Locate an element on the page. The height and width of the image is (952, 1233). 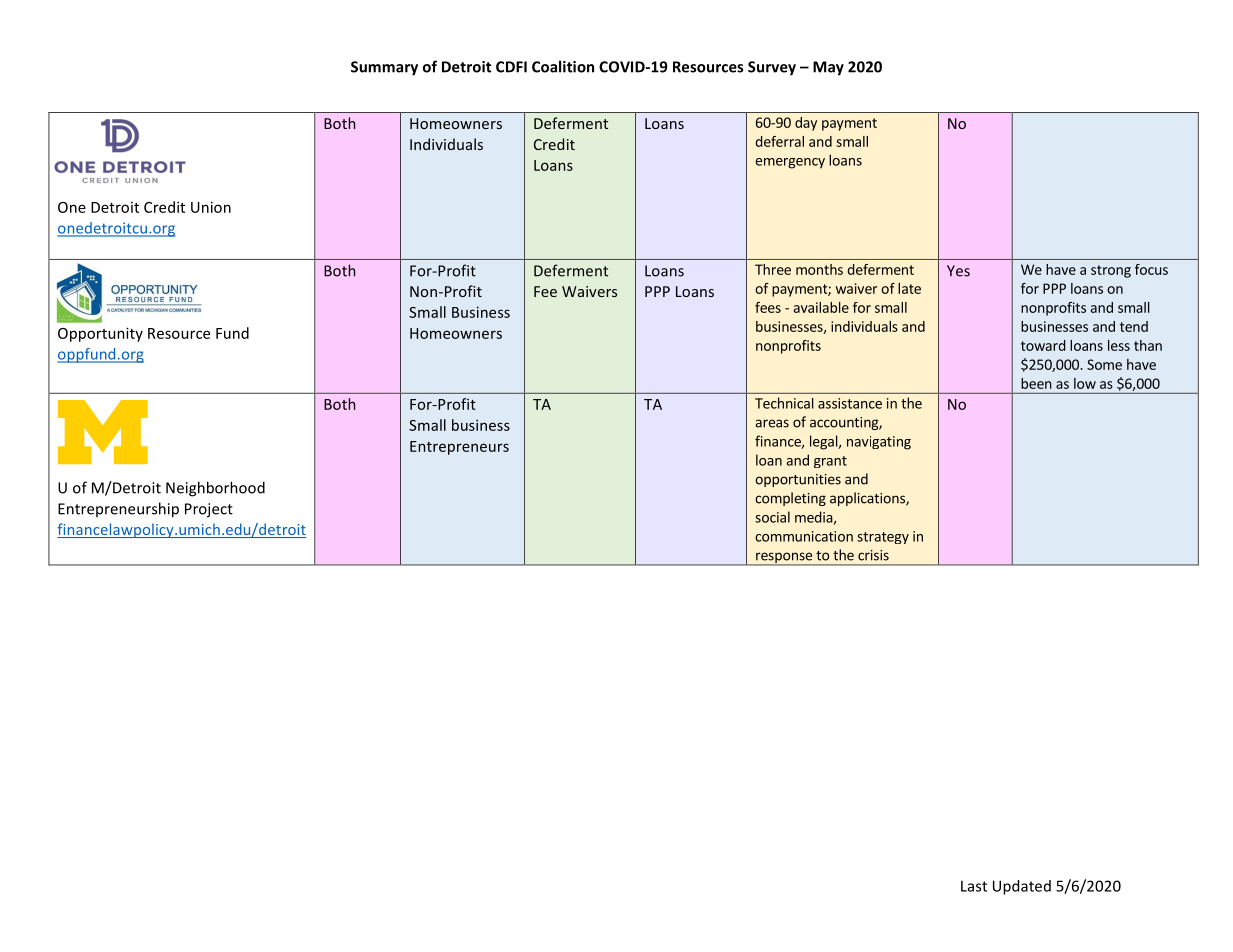
opportunities is located at coordinates (798, 480).
